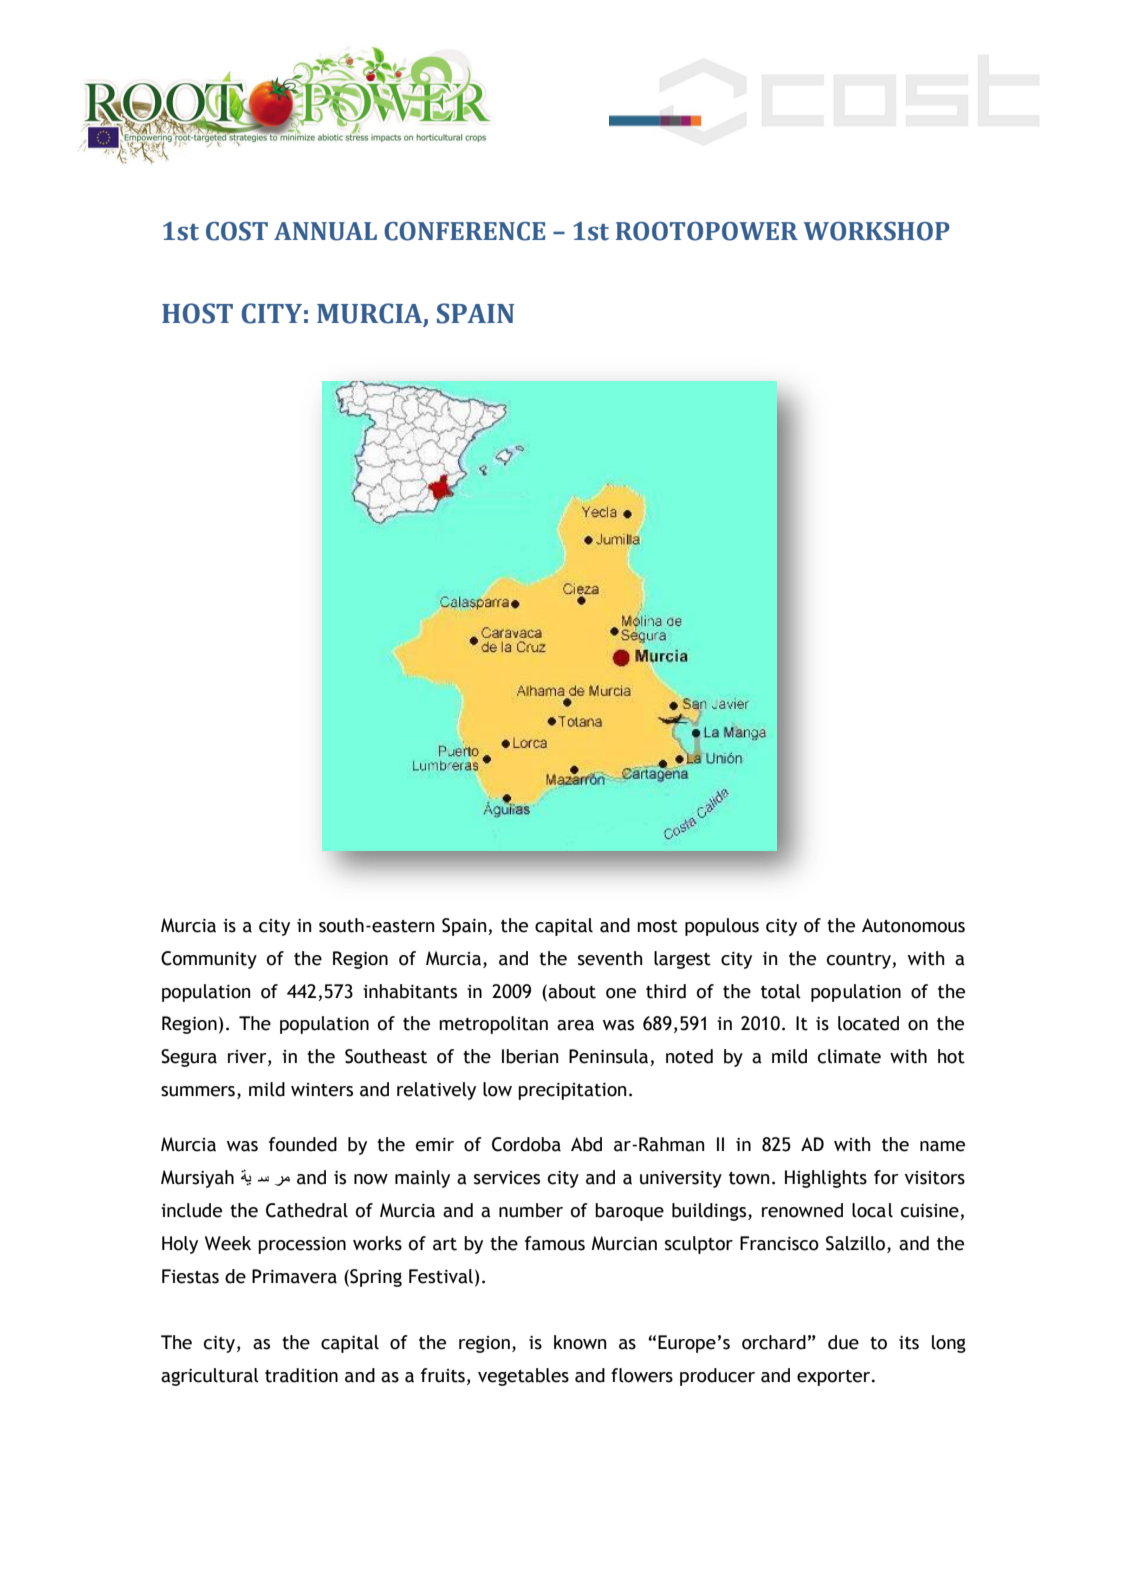 The image size is (1127, 1593). Describe the element at coordinates (301, 1375) in the document. I see `tradition` at that location.
